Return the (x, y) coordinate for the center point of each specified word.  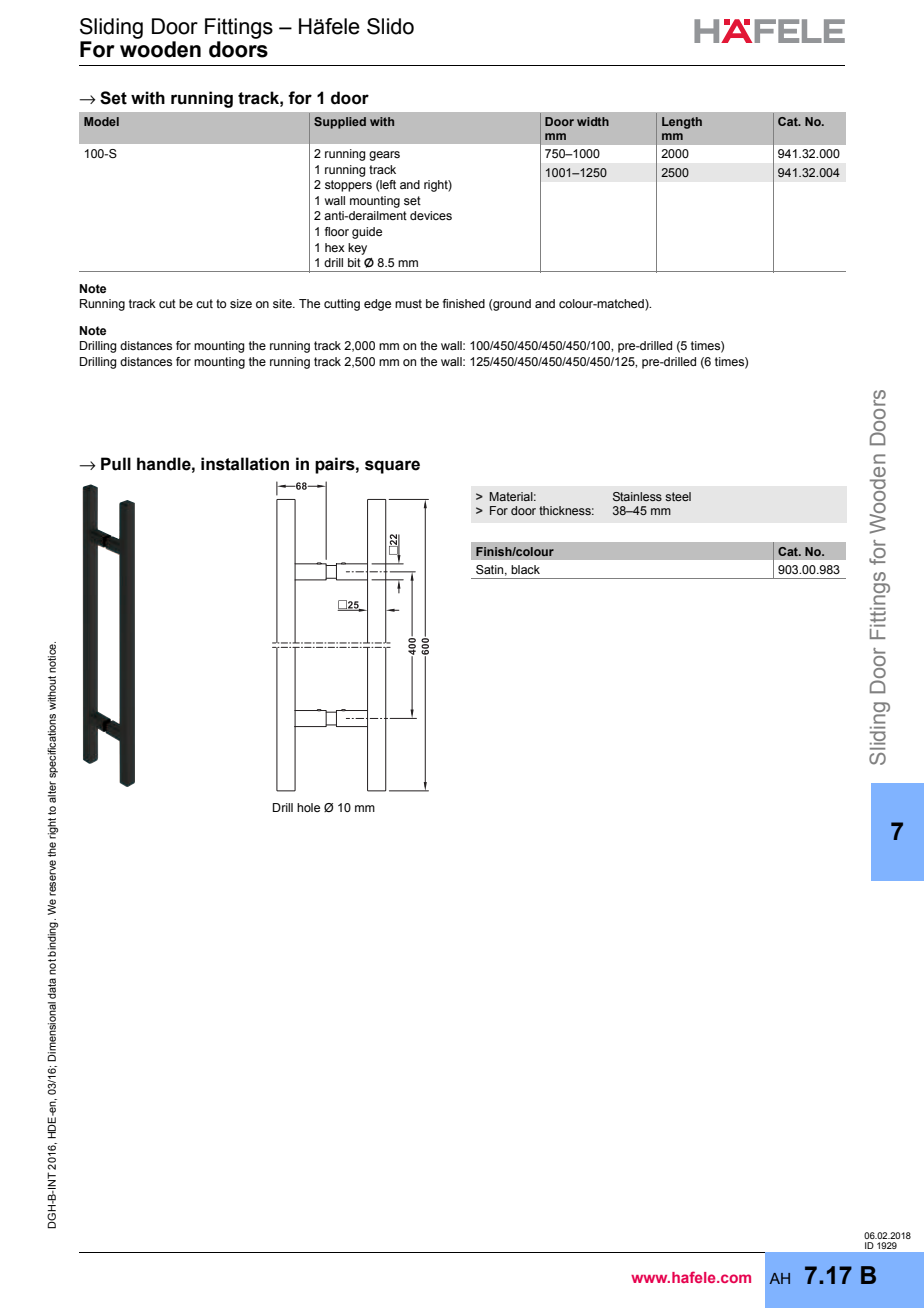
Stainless (637, 496)
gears (384, 156)
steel (678, 496)
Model (101, 121)
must (408, 303)
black (525, 569)
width (593, 121)
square (392, 467)
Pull (116, 464)
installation (245, 464)
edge (377, 305)
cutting (342, 305)
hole (308, 807)
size (241, 303)
